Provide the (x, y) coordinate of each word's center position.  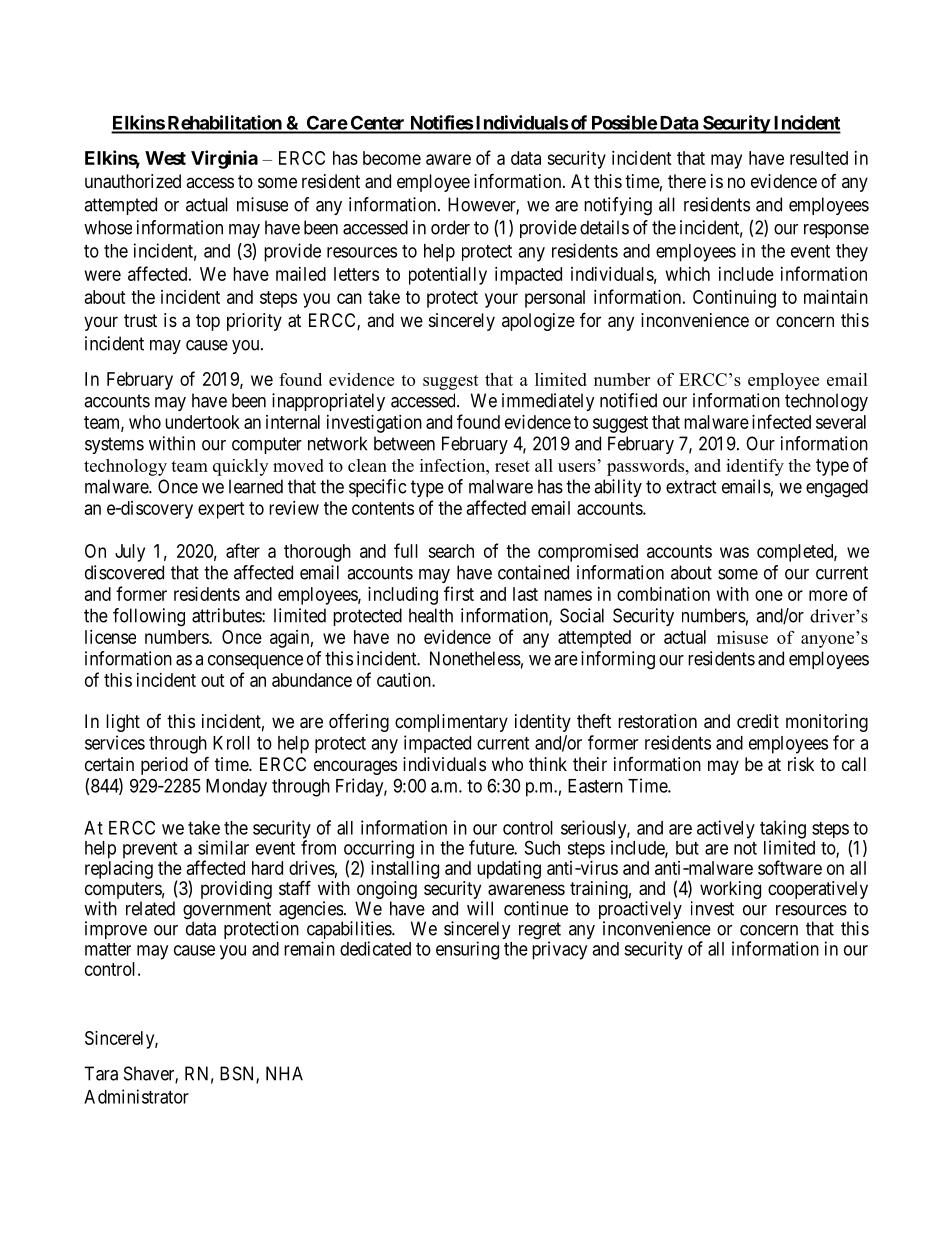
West (165, 158)
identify (755, 467)
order (450, 227)
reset (512, 466)
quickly (240, 467)
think (548, 764)
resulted (819, 158)
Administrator (136, 1096)
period (164, 766)
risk (801, 764)
